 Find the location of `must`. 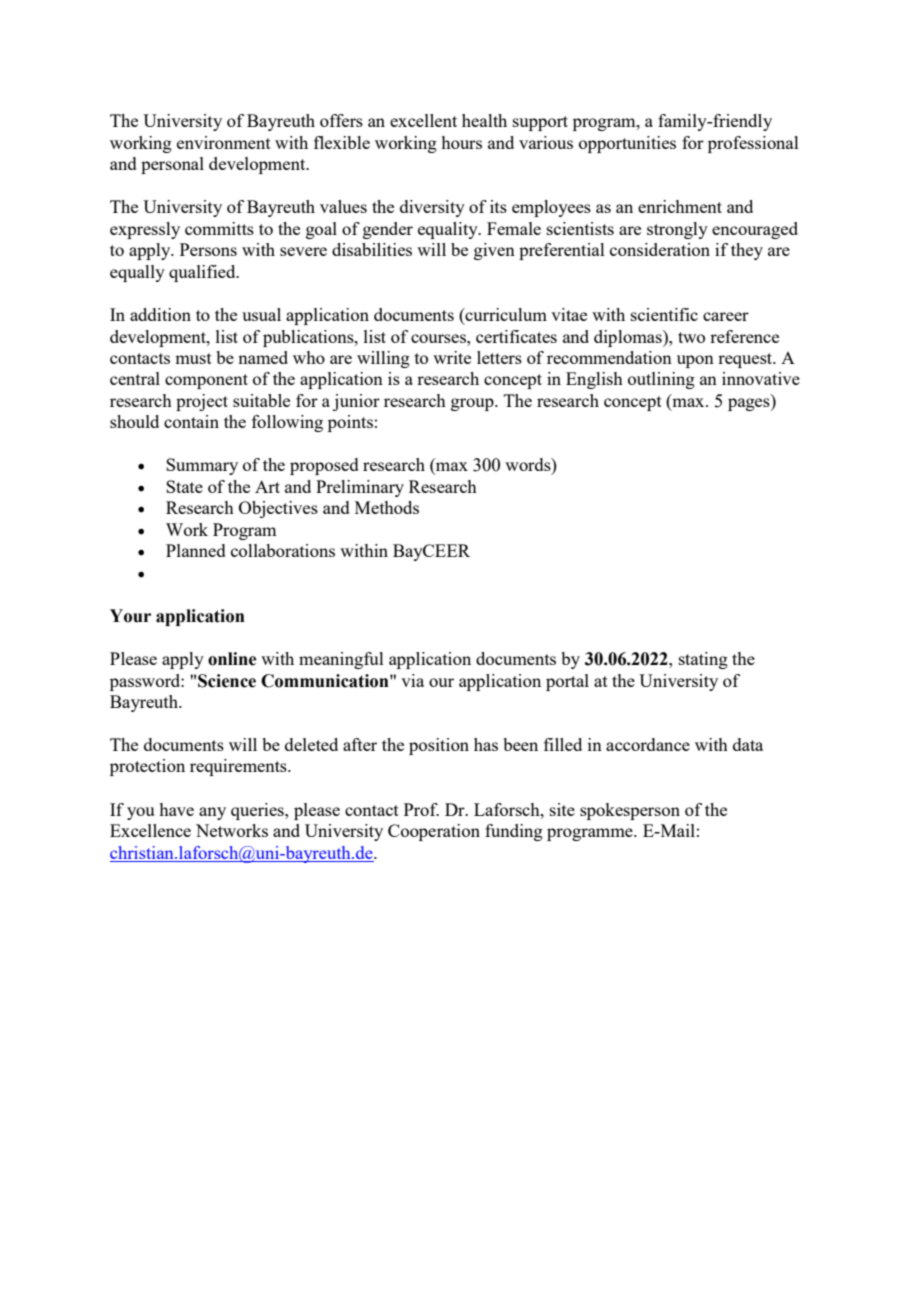

must is located at coordinates (193, 358).
